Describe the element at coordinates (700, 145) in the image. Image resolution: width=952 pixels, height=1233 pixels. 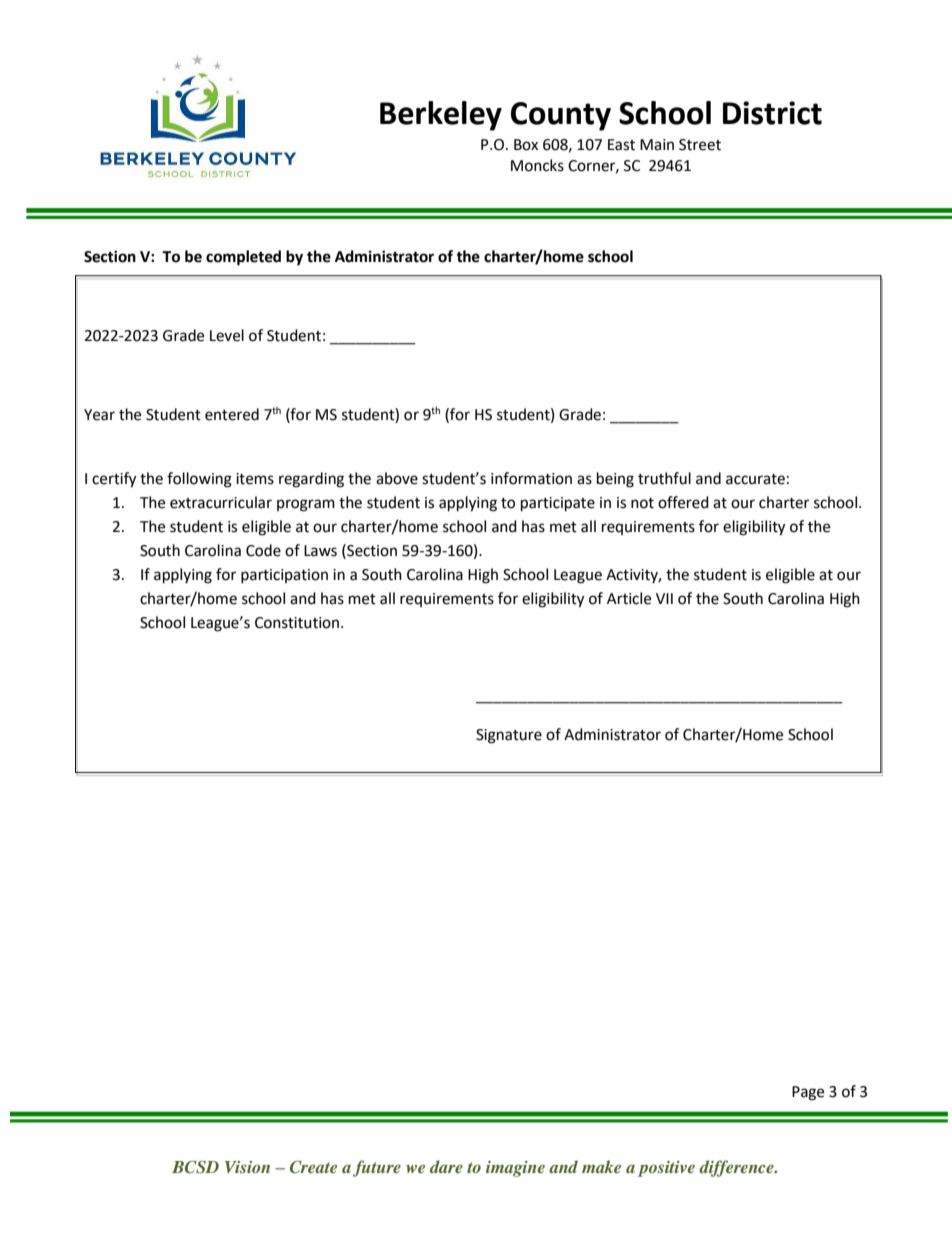
I see `Street` at that location.
